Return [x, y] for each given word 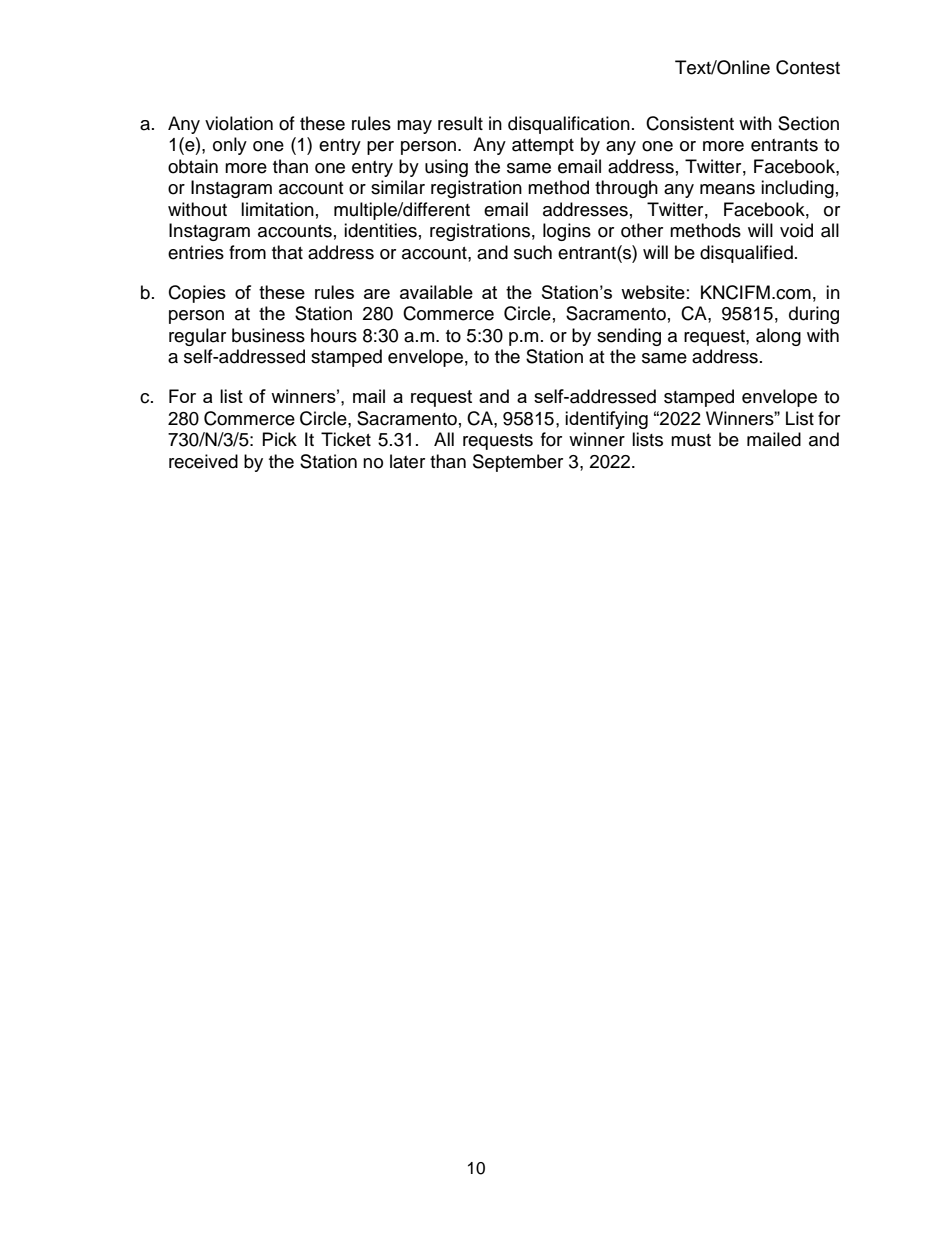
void [796, 230]
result [460, 123]
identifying [606, 420]
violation [239, 123]
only [230, 146]
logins [567, 232]
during [814, 315]
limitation [277, 209]
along [778, 337]
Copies [197, 294]
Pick [280, 439]
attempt [543, 147]
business [268, 335]
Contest [808, 67]
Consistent [690, 123]
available [436, 292]
